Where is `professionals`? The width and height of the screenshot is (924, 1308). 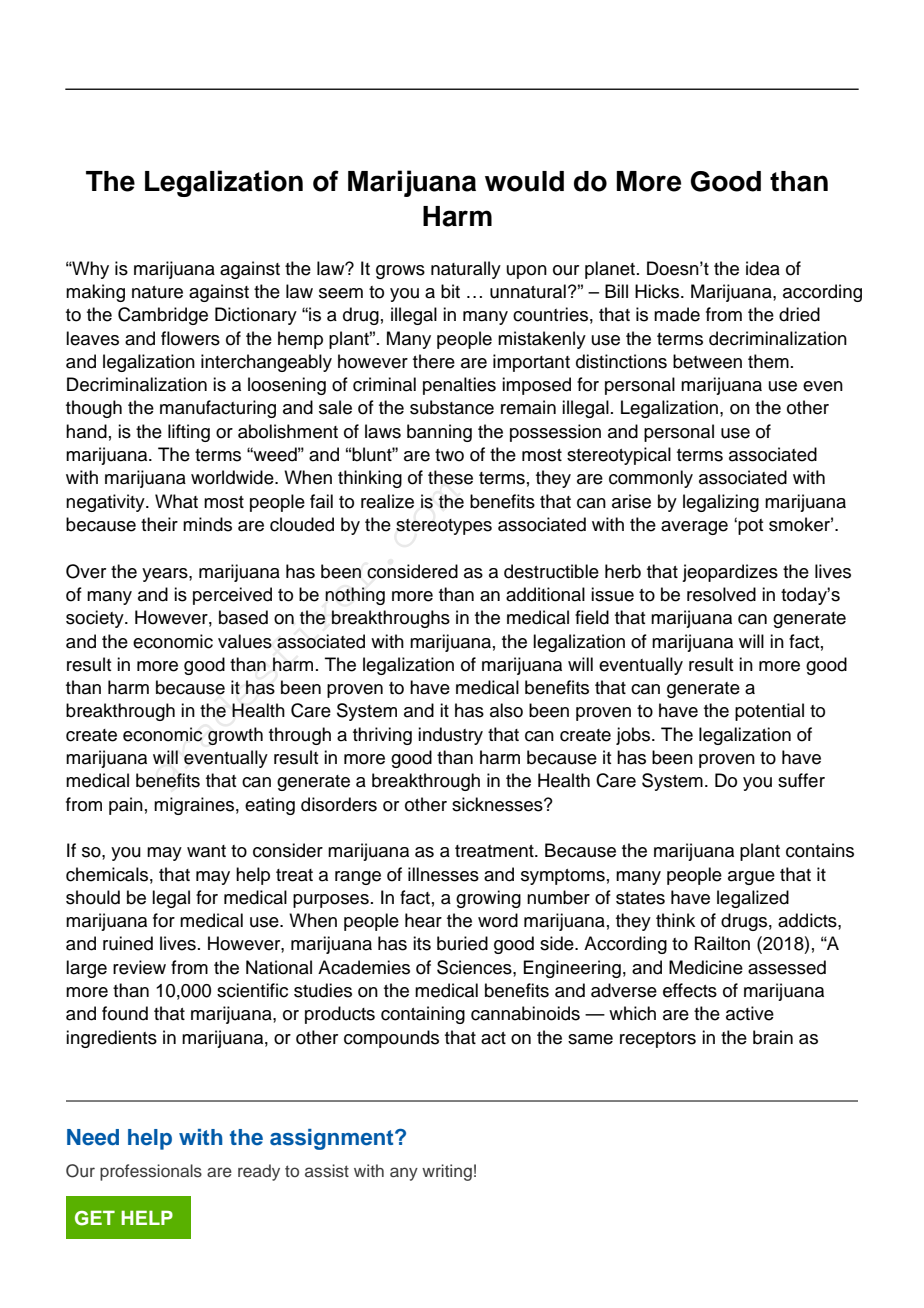
professionals is located at coordinates (151, 1172).
